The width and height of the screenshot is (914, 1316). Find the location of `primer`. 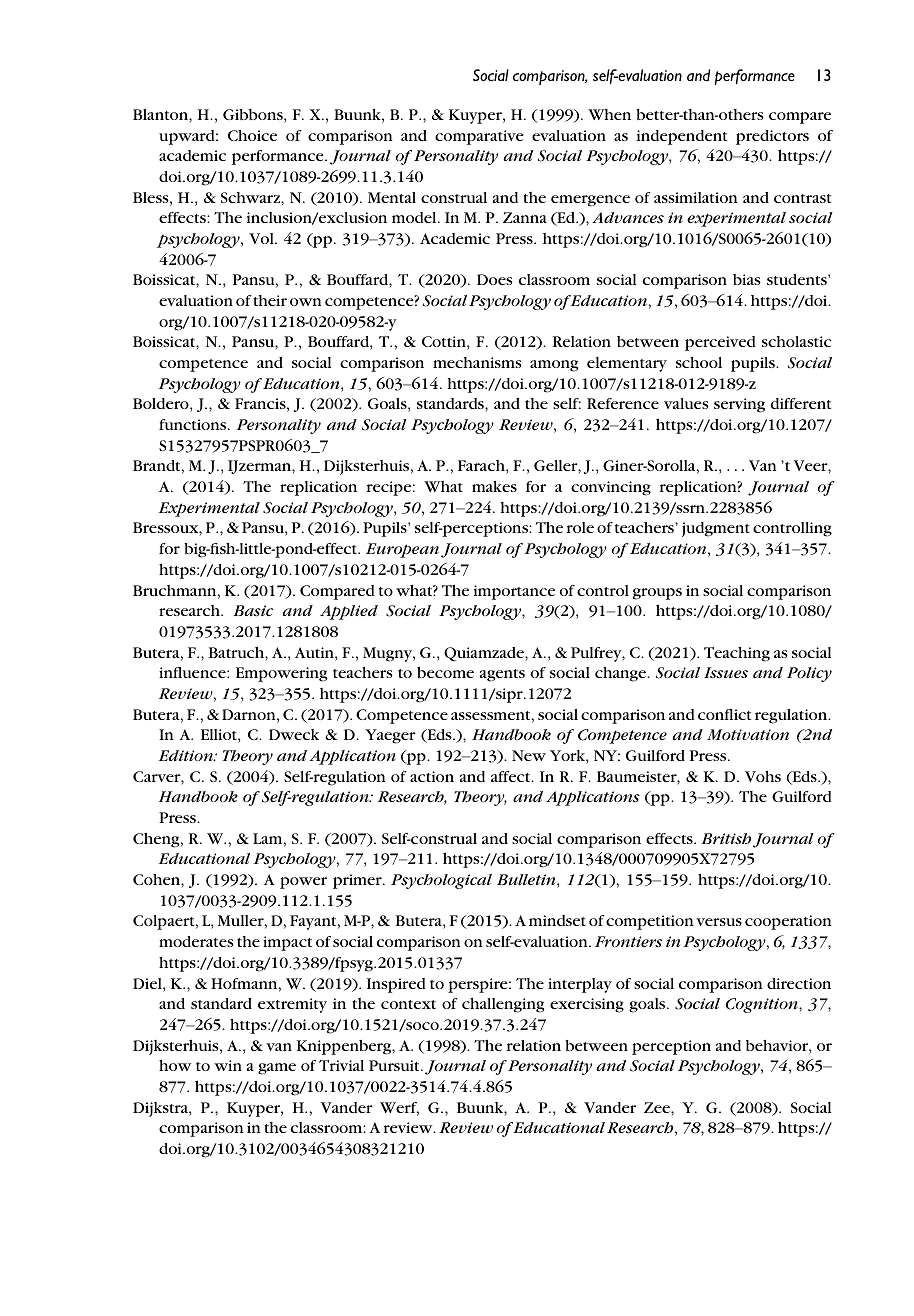

primer is located at coordinates (358, 881).
